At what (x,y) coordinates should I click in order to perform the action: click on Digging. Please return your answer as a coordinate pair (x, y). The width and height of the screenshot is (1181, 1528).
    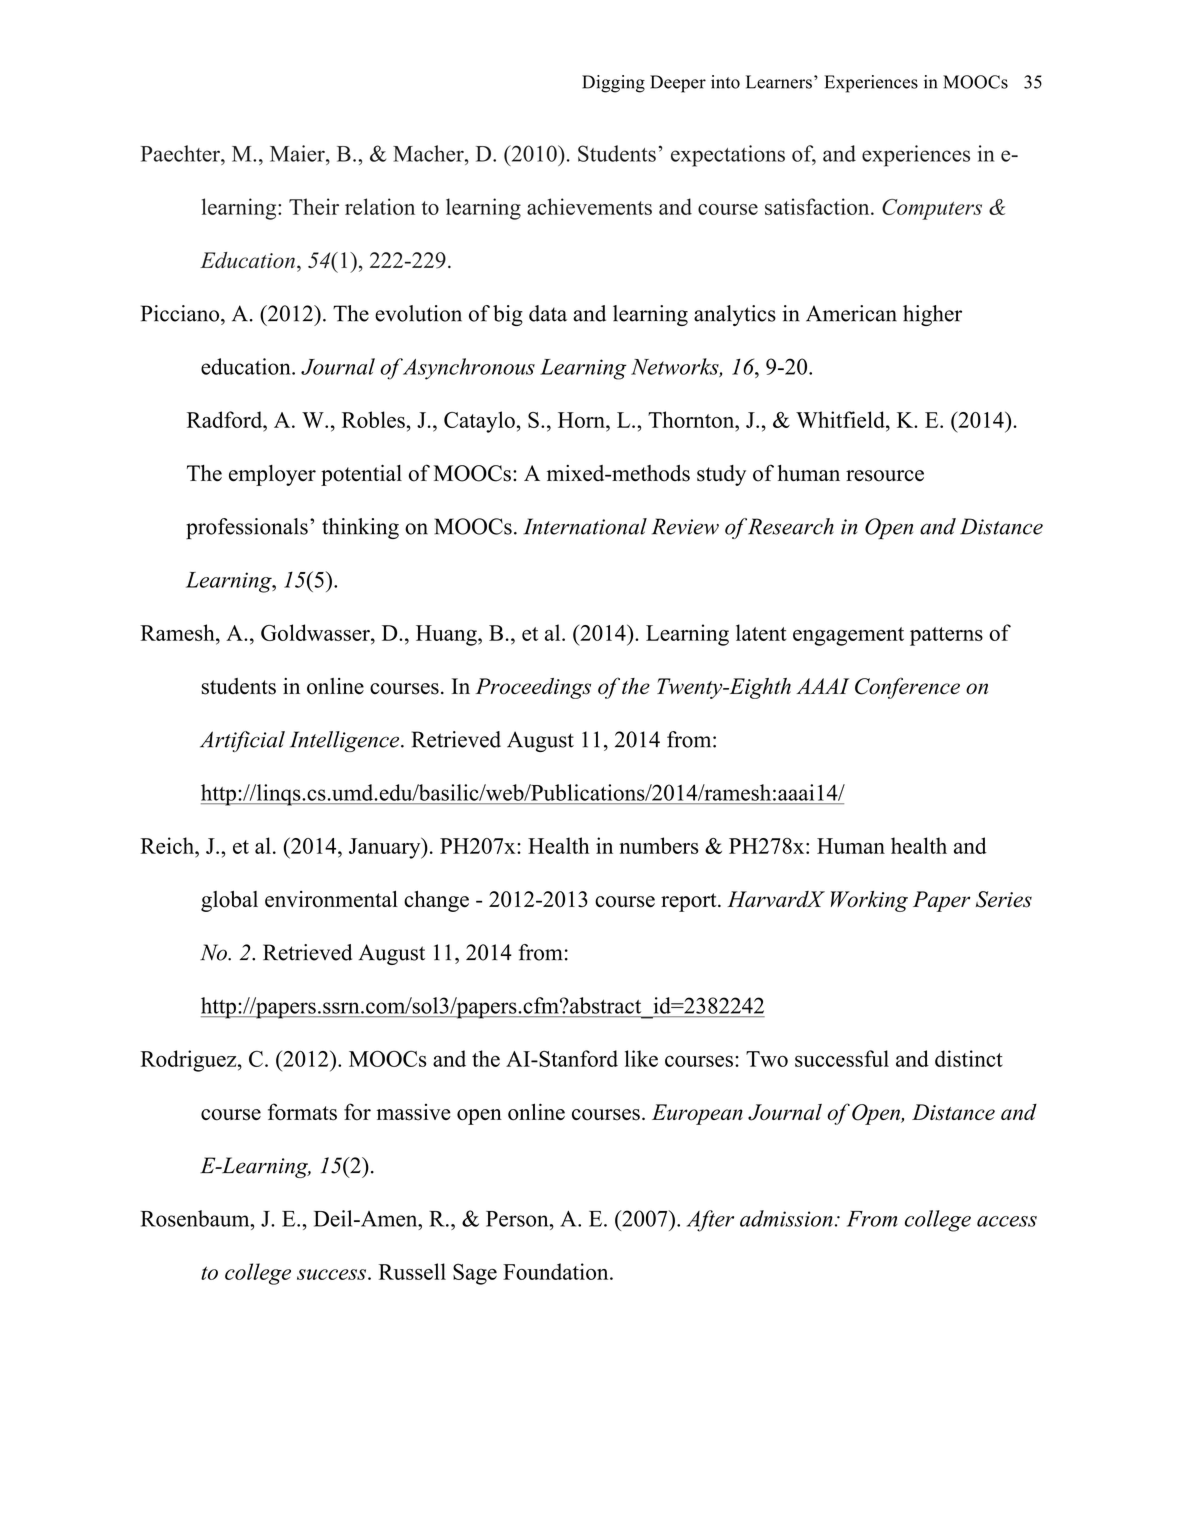
    Looking at the image, I should click on (613, 84).
